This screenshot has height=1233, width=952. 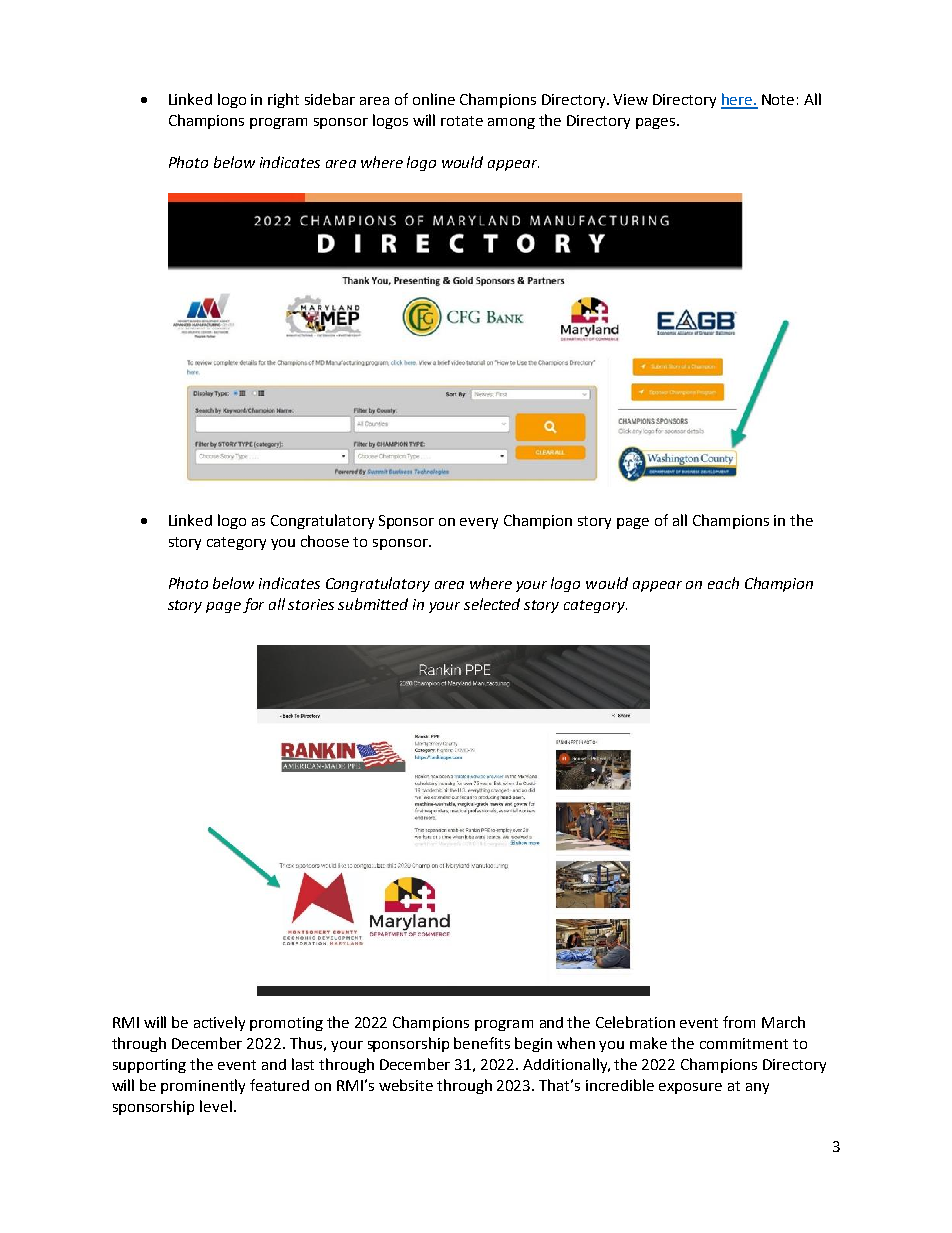 What do you see at coordinates (283, 100) in the screenshot?
I see `right` at bounding box center [283, 100].
